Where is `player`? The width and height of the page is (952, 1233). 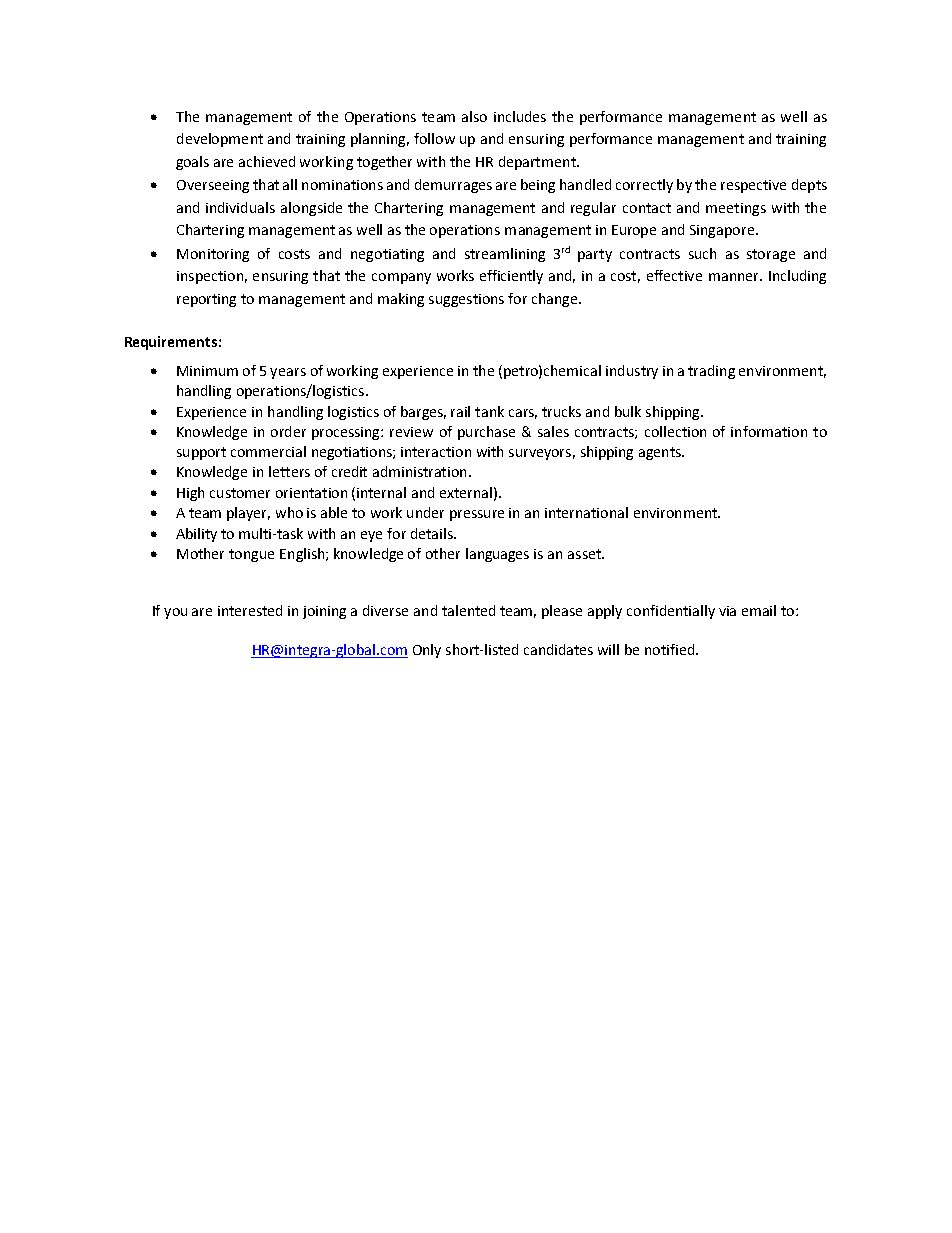 player is located at coordinates (248, 514).
